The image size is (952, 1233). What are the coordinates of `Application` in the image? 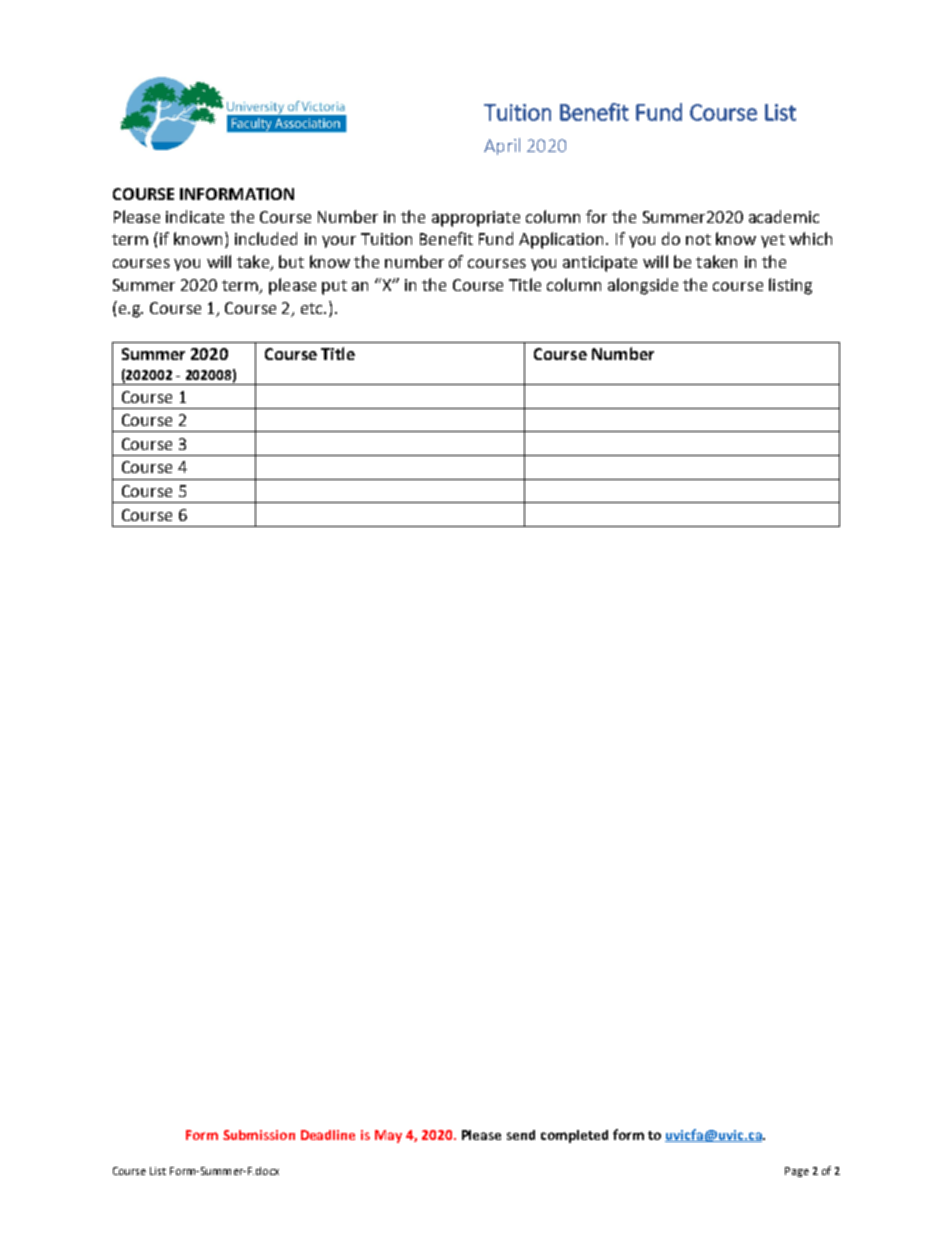 It's located at (563, 240).
